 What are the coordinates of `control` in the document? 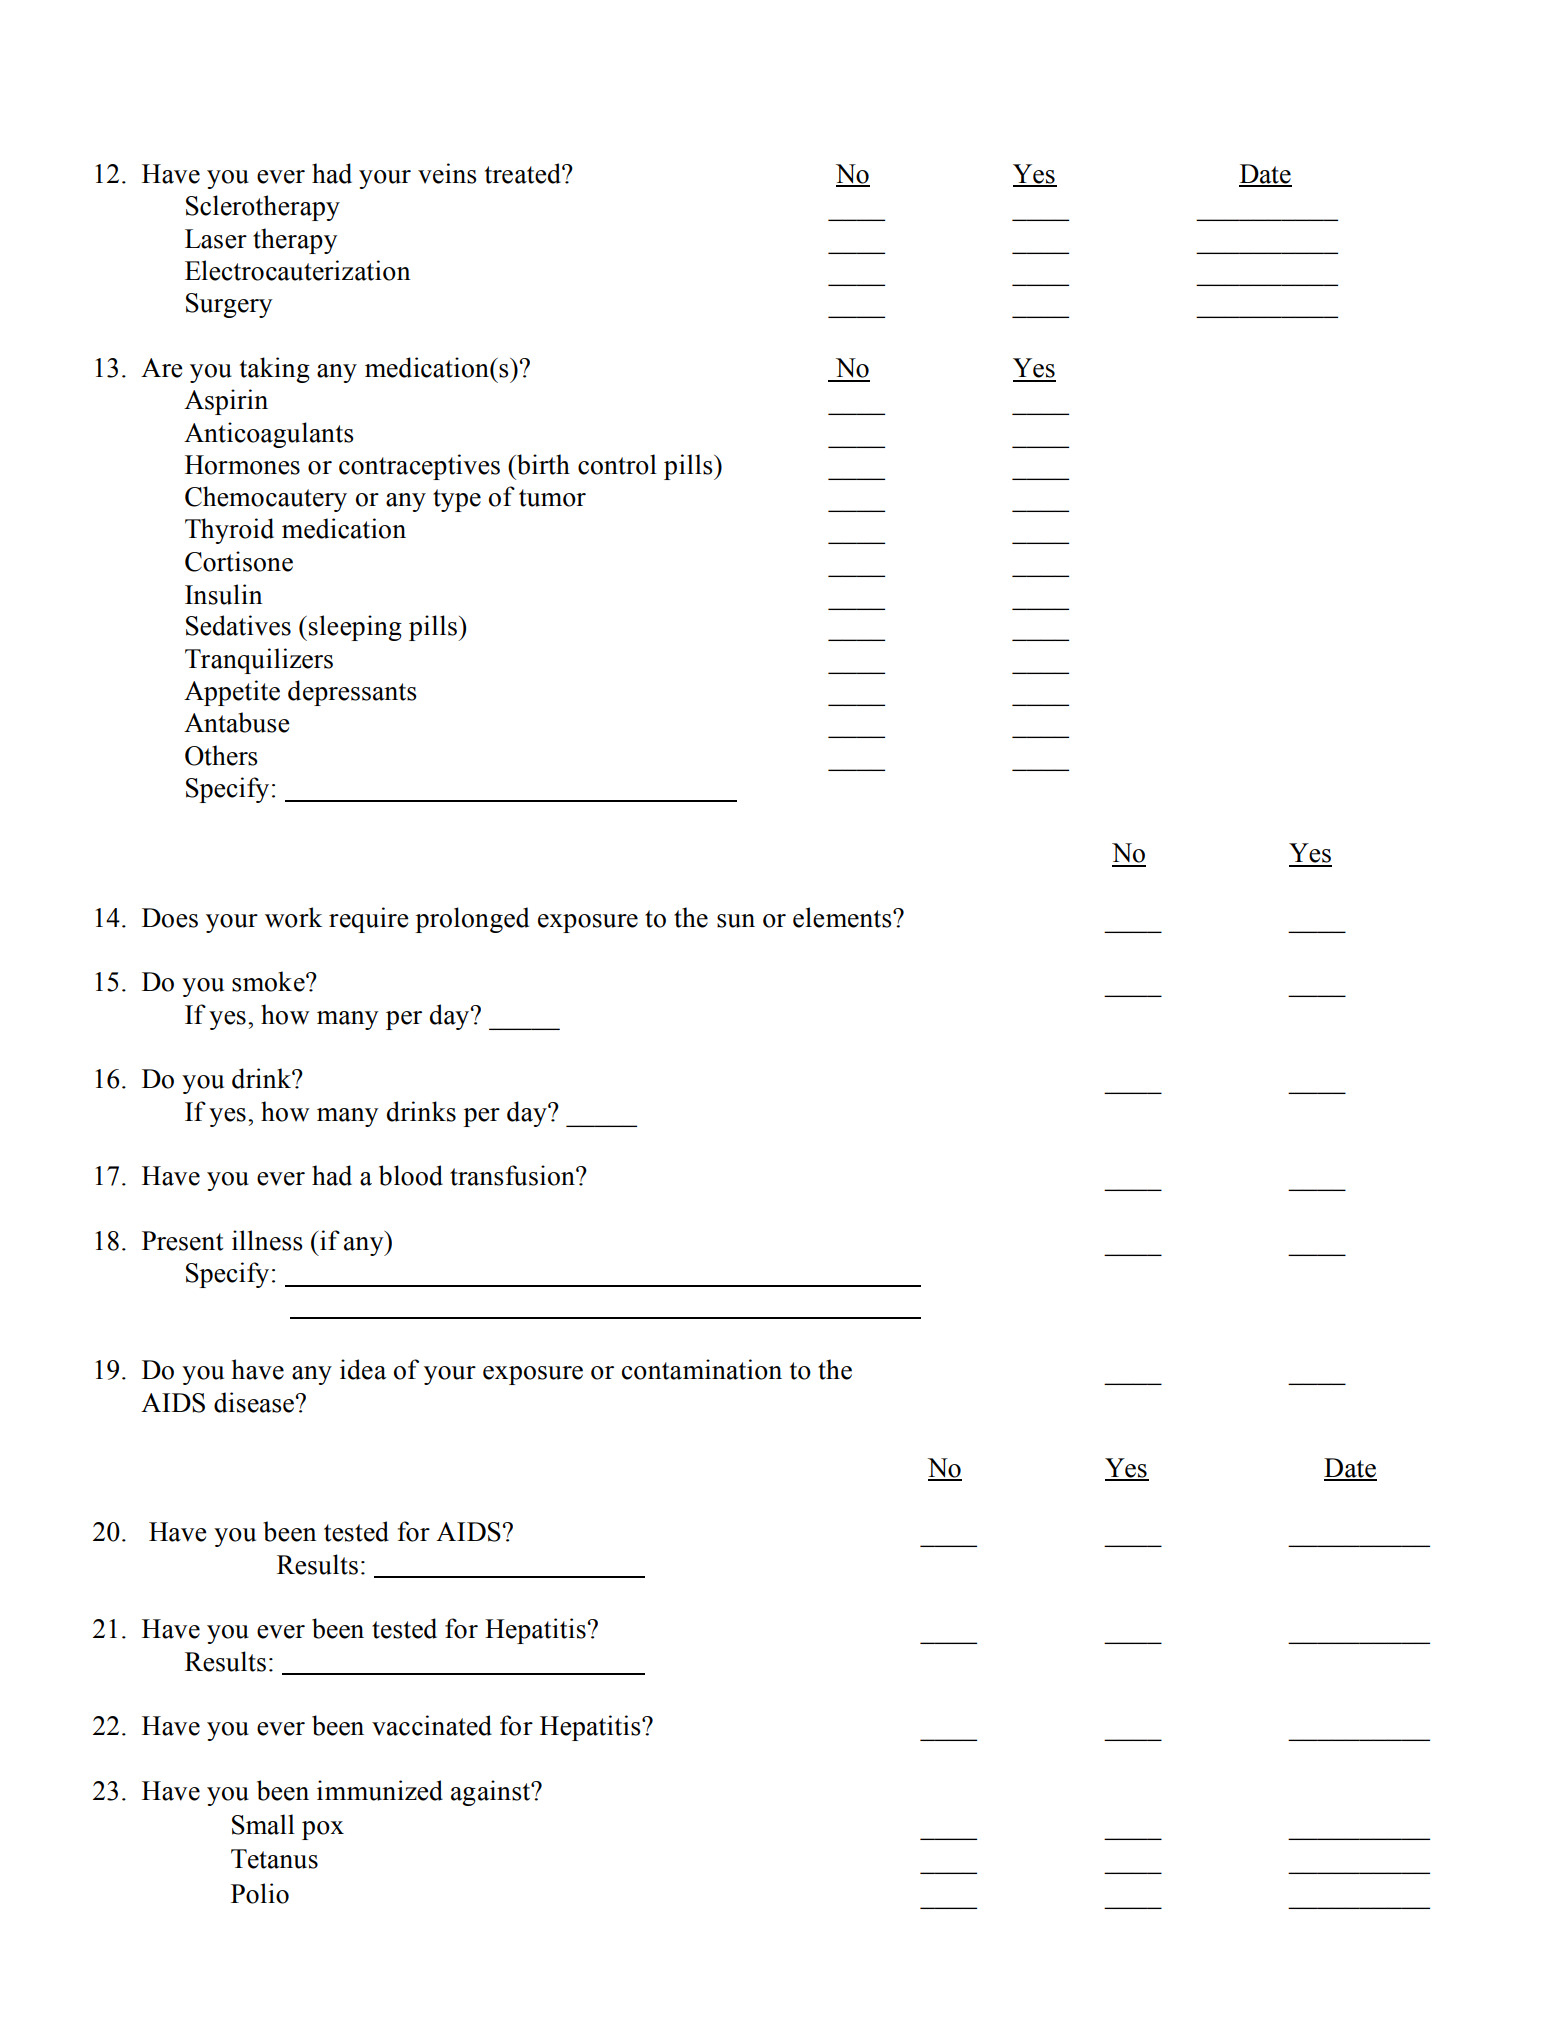 It's located at (617, 464).
